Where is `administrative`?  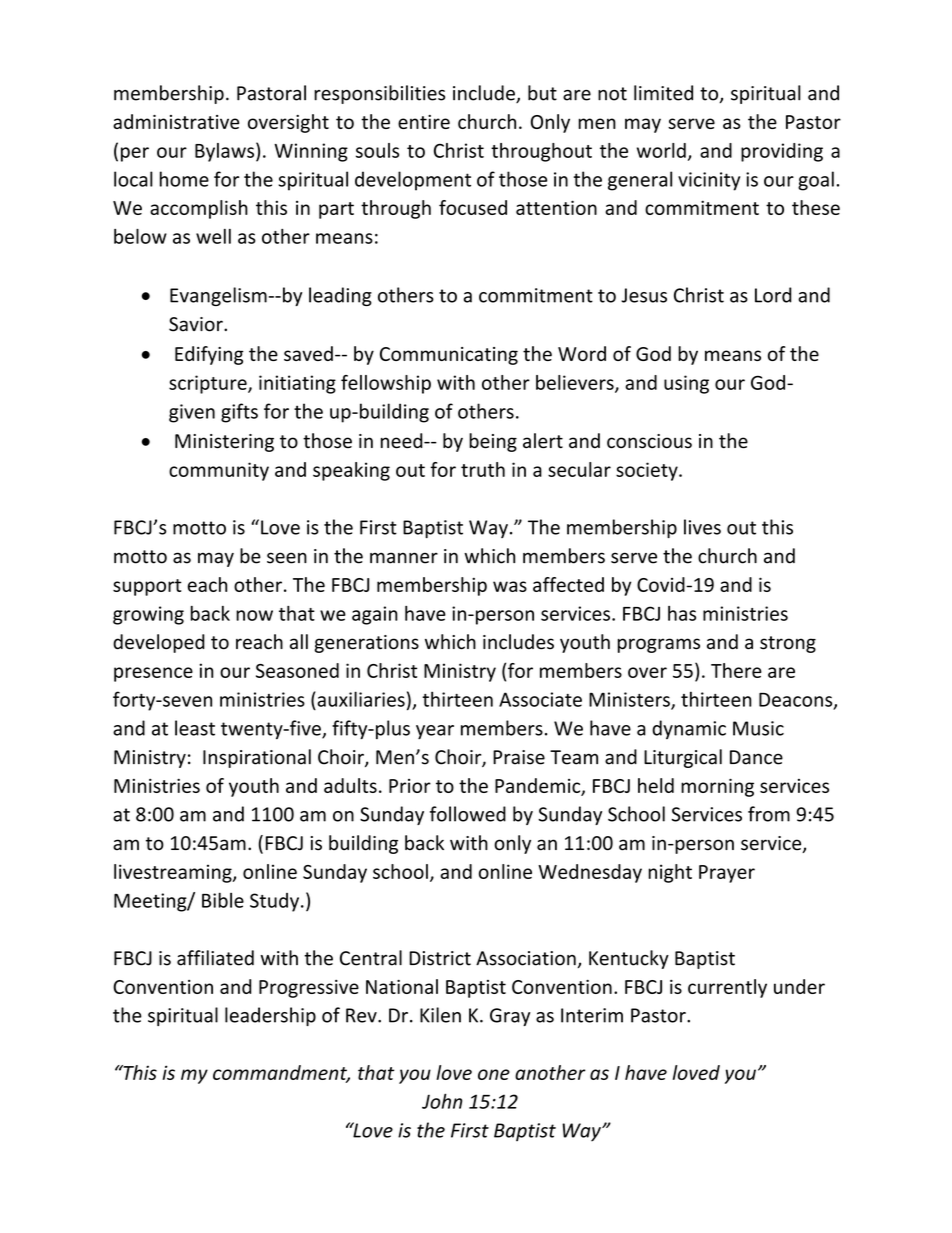
administrative is located at coordinates (176, 121).
